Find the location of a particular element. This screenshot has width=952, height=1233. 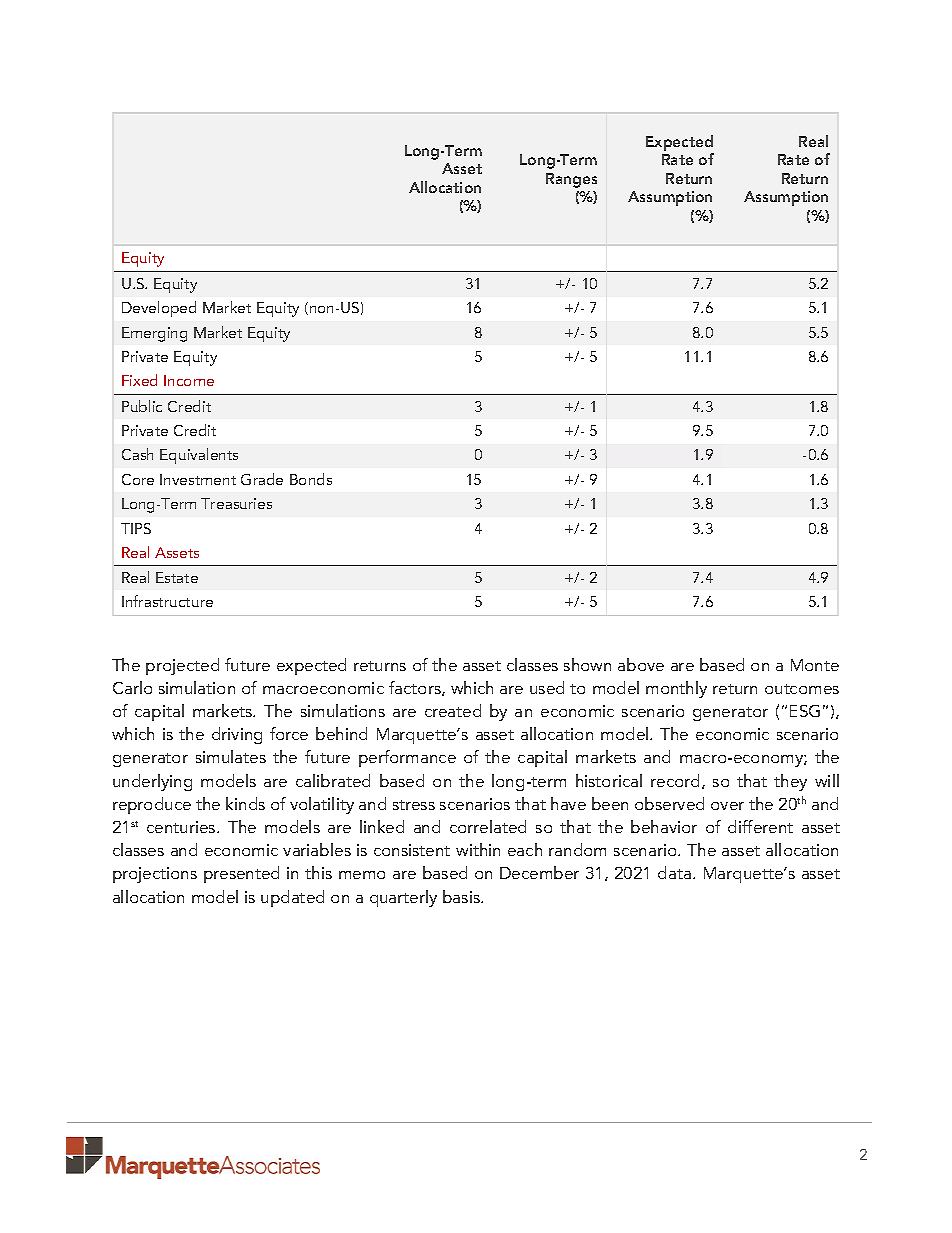

Ranges is located at coordinates (571, 180).
